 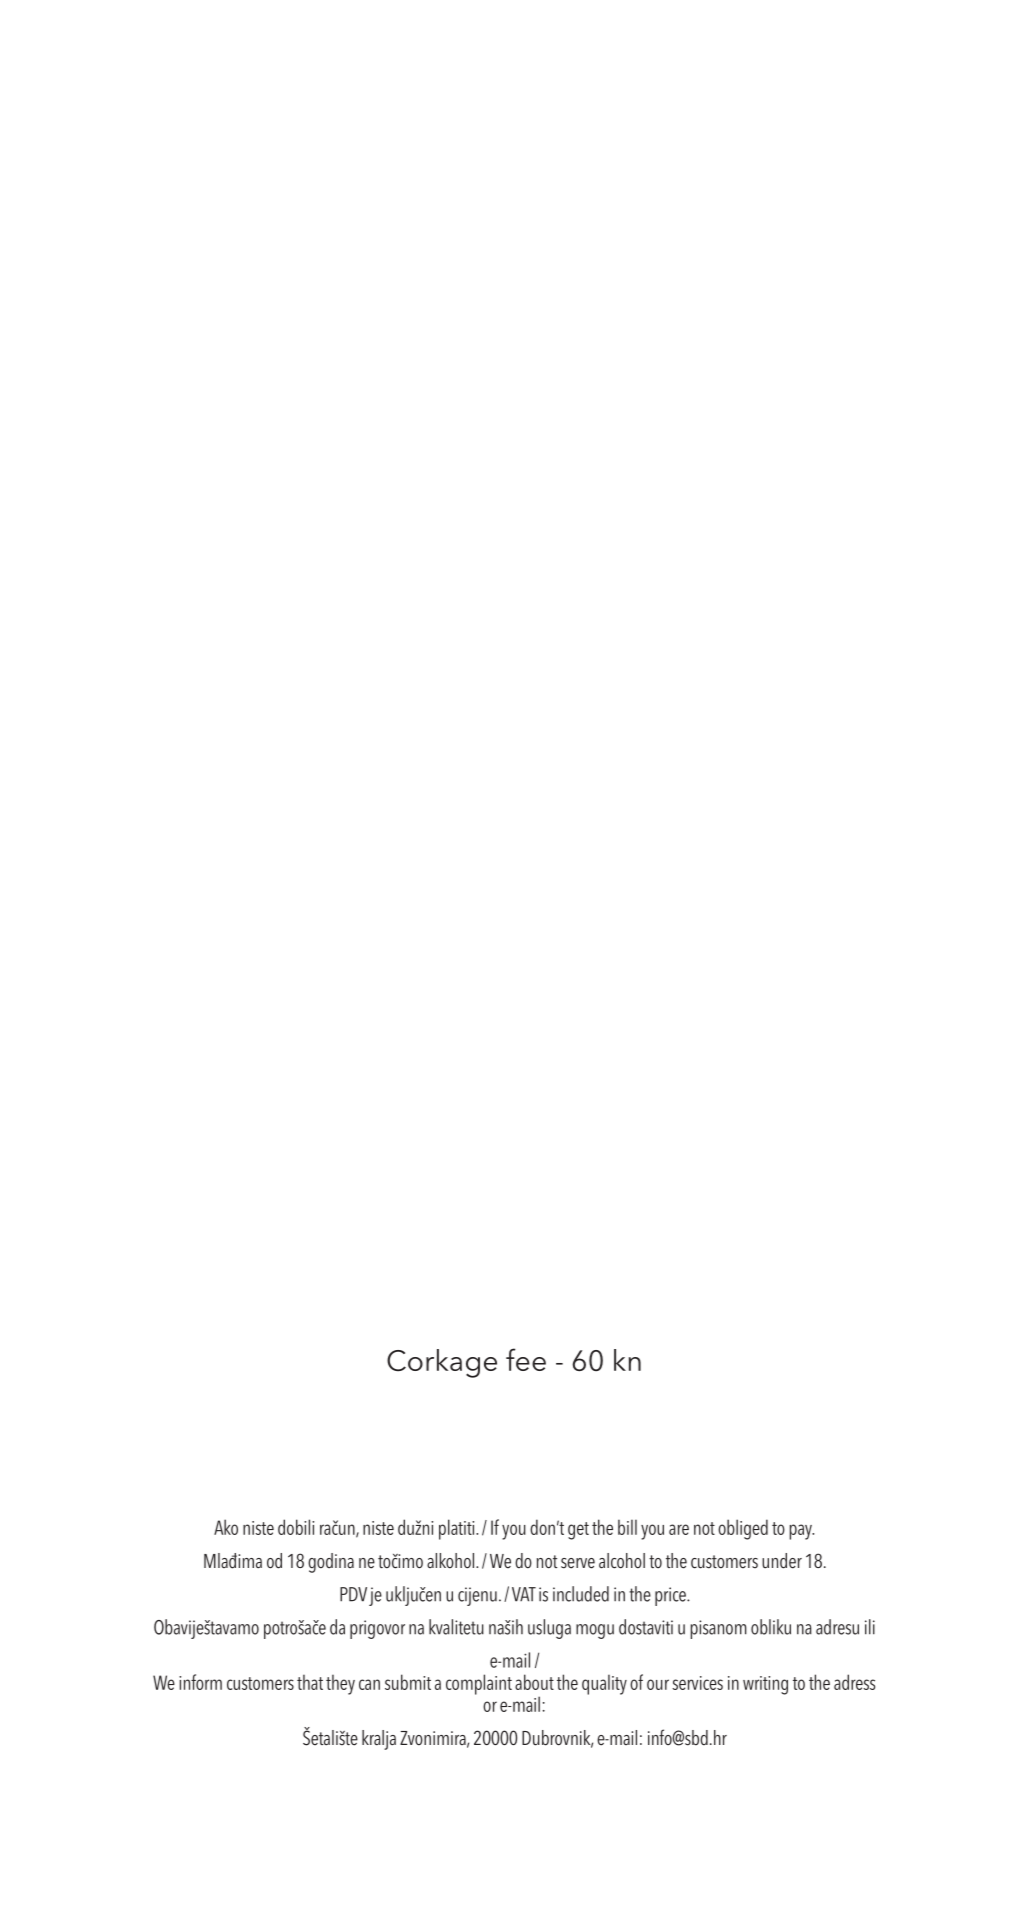 I want to click on under, so click(x=782, y=1561).
